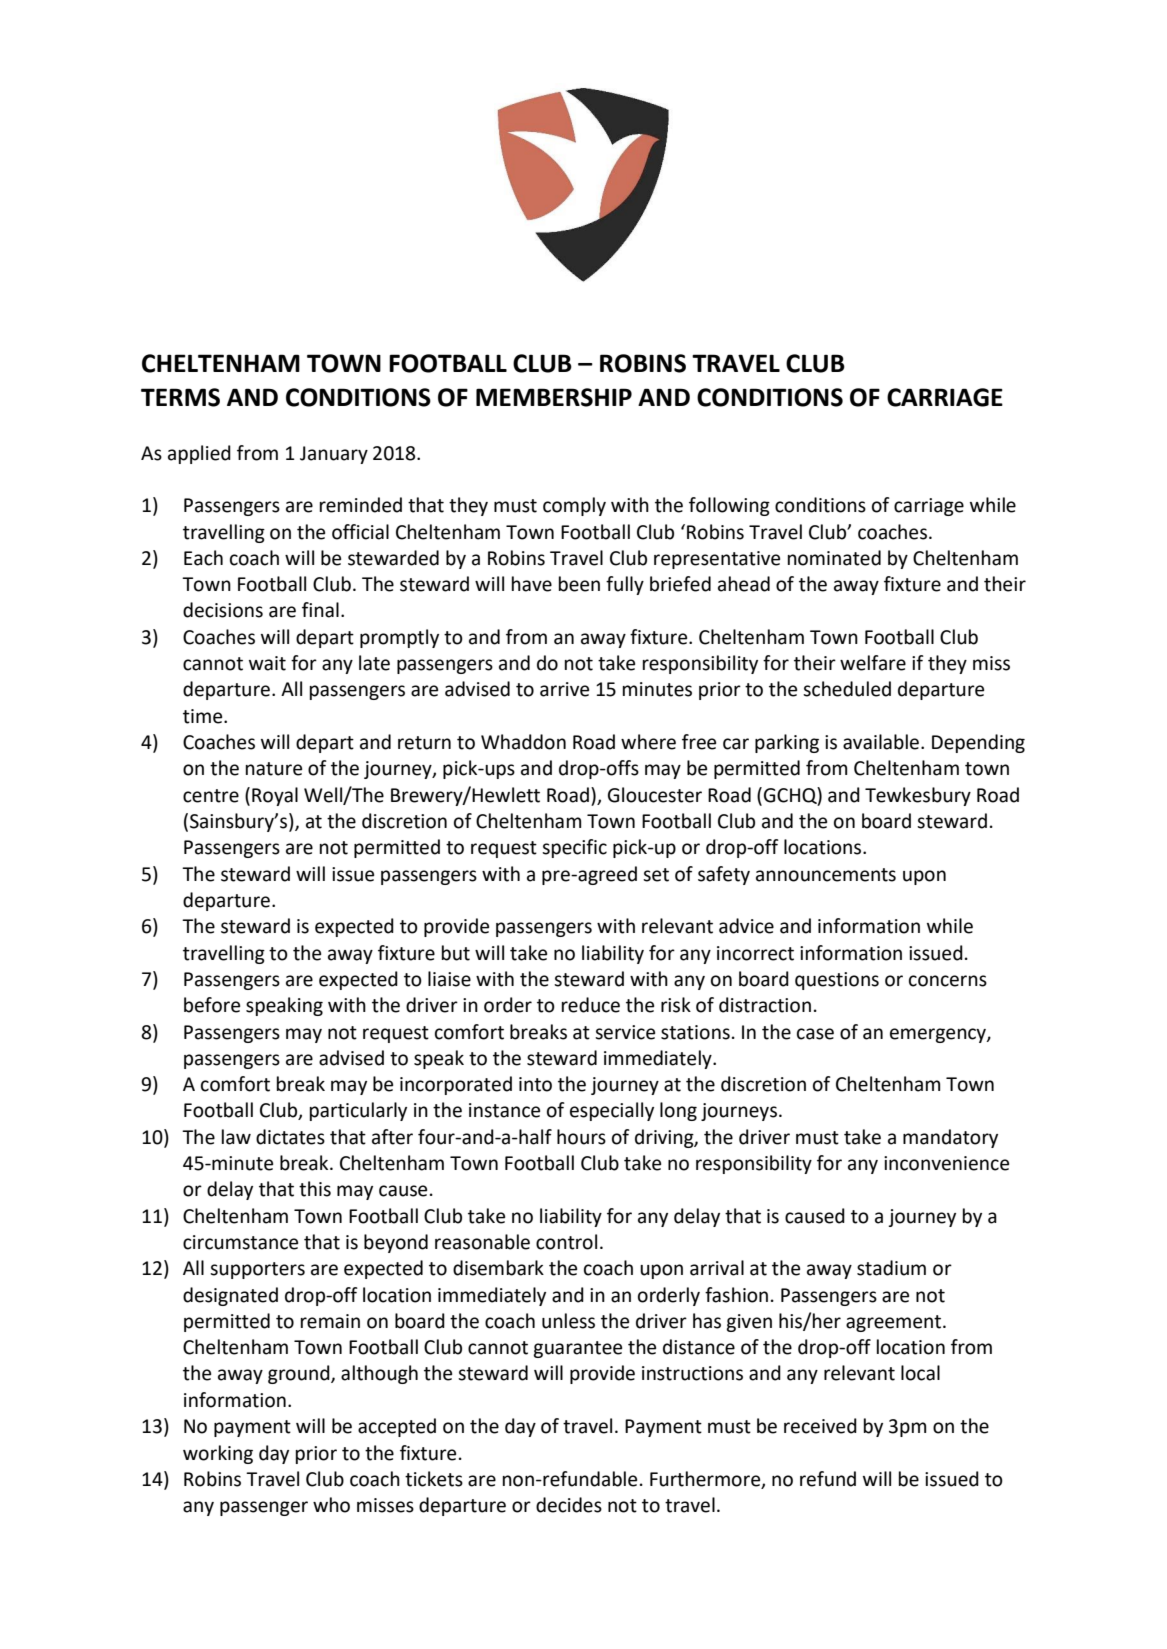 This document has width=1167, height=1649. What do you see at coordinates (820, 1426) in the document?
I see `received` at bounding box center [820, 1426].
